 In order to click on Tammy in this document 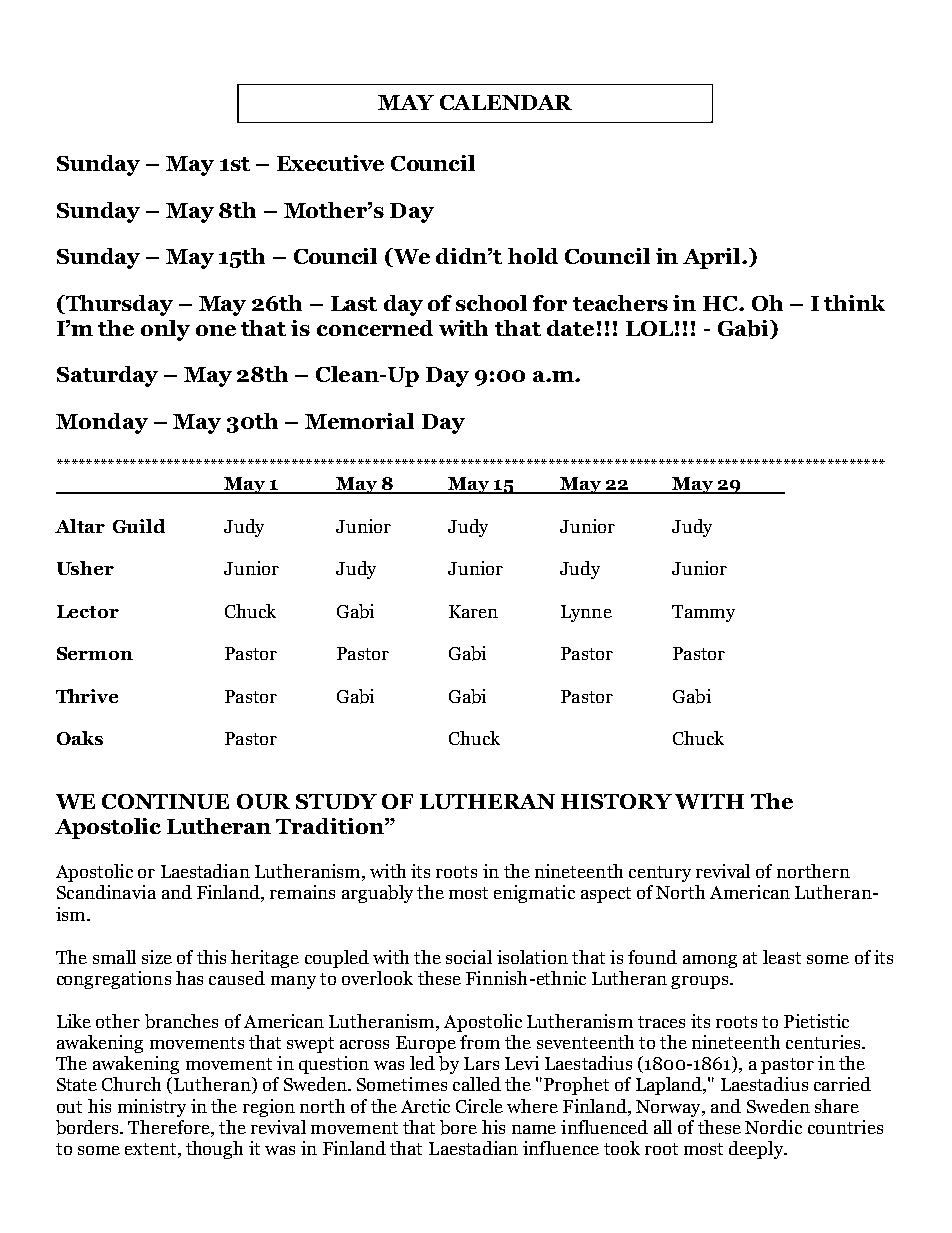, I will do `click(703, 613)`.
